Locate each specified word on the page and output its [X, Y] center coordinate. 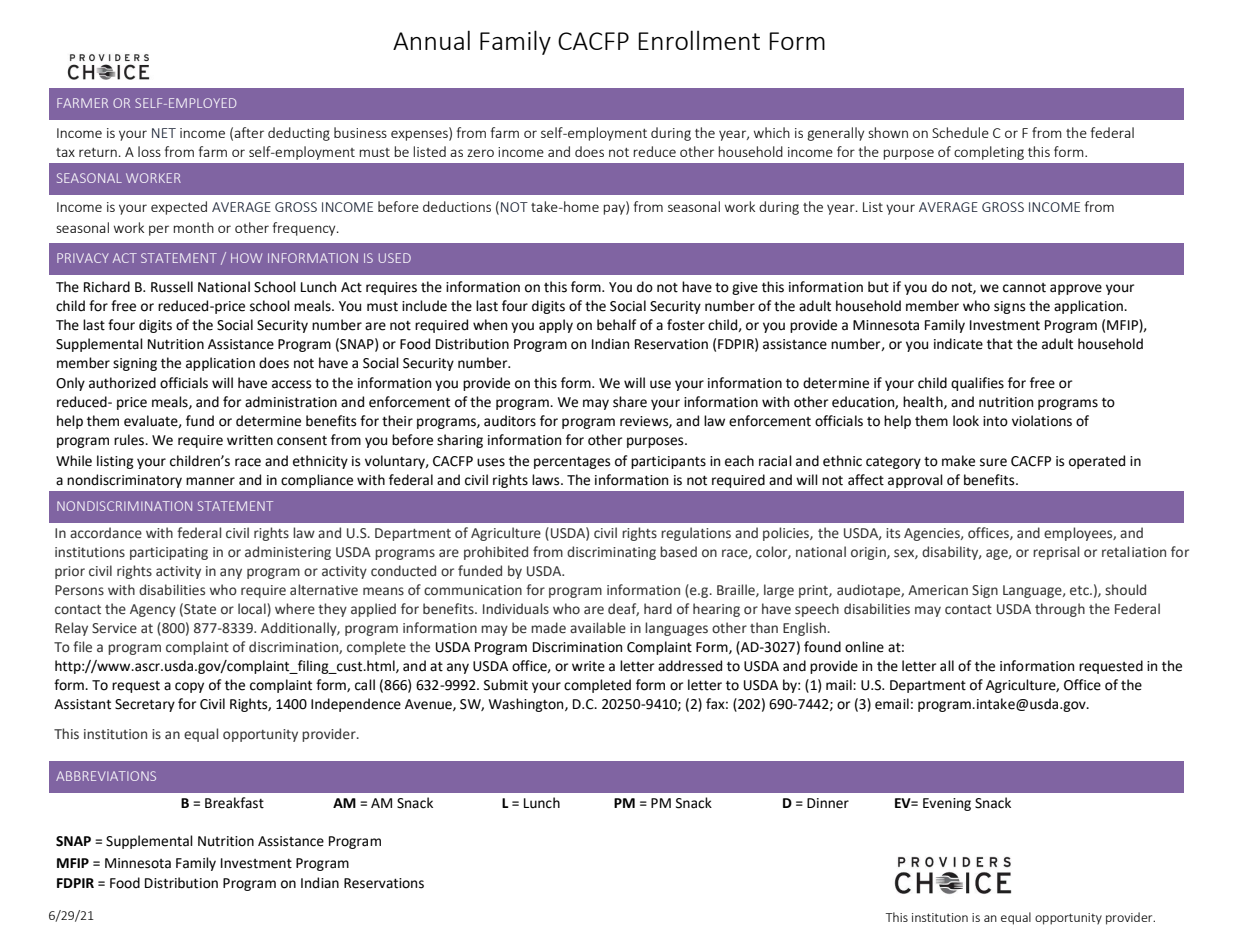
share [630, 402]
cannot [1024, 288]
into [995, 421]
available [598, 628]
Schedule [960, 132]
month [193, 227]
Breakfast [234, 803]
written [250, 440]
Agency [153, 610]
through [1060, 610]
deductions [457, 206]
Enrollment [699, 40]
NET [164, 133]
